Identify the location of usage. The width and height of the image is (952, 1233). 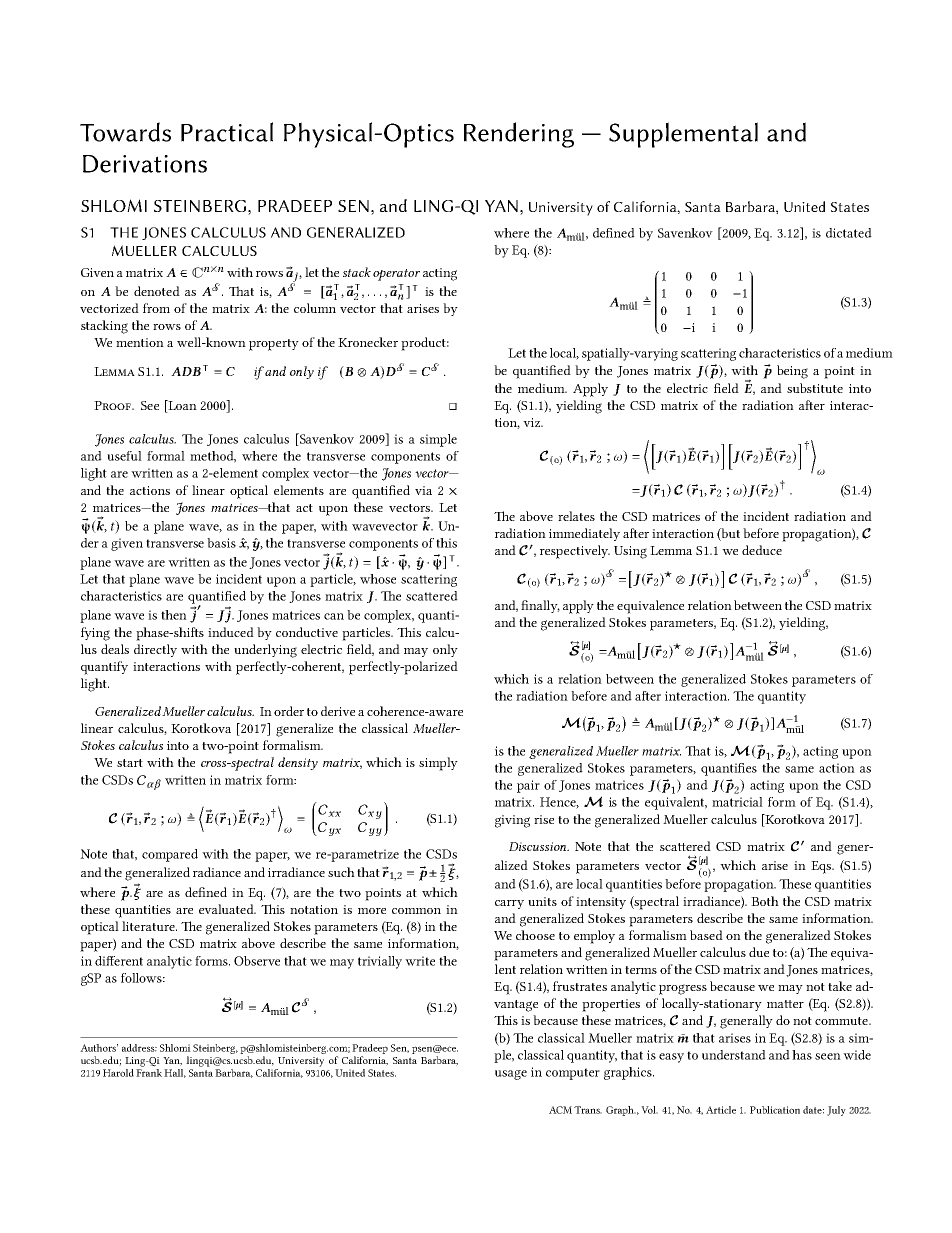
(511, 1075).
